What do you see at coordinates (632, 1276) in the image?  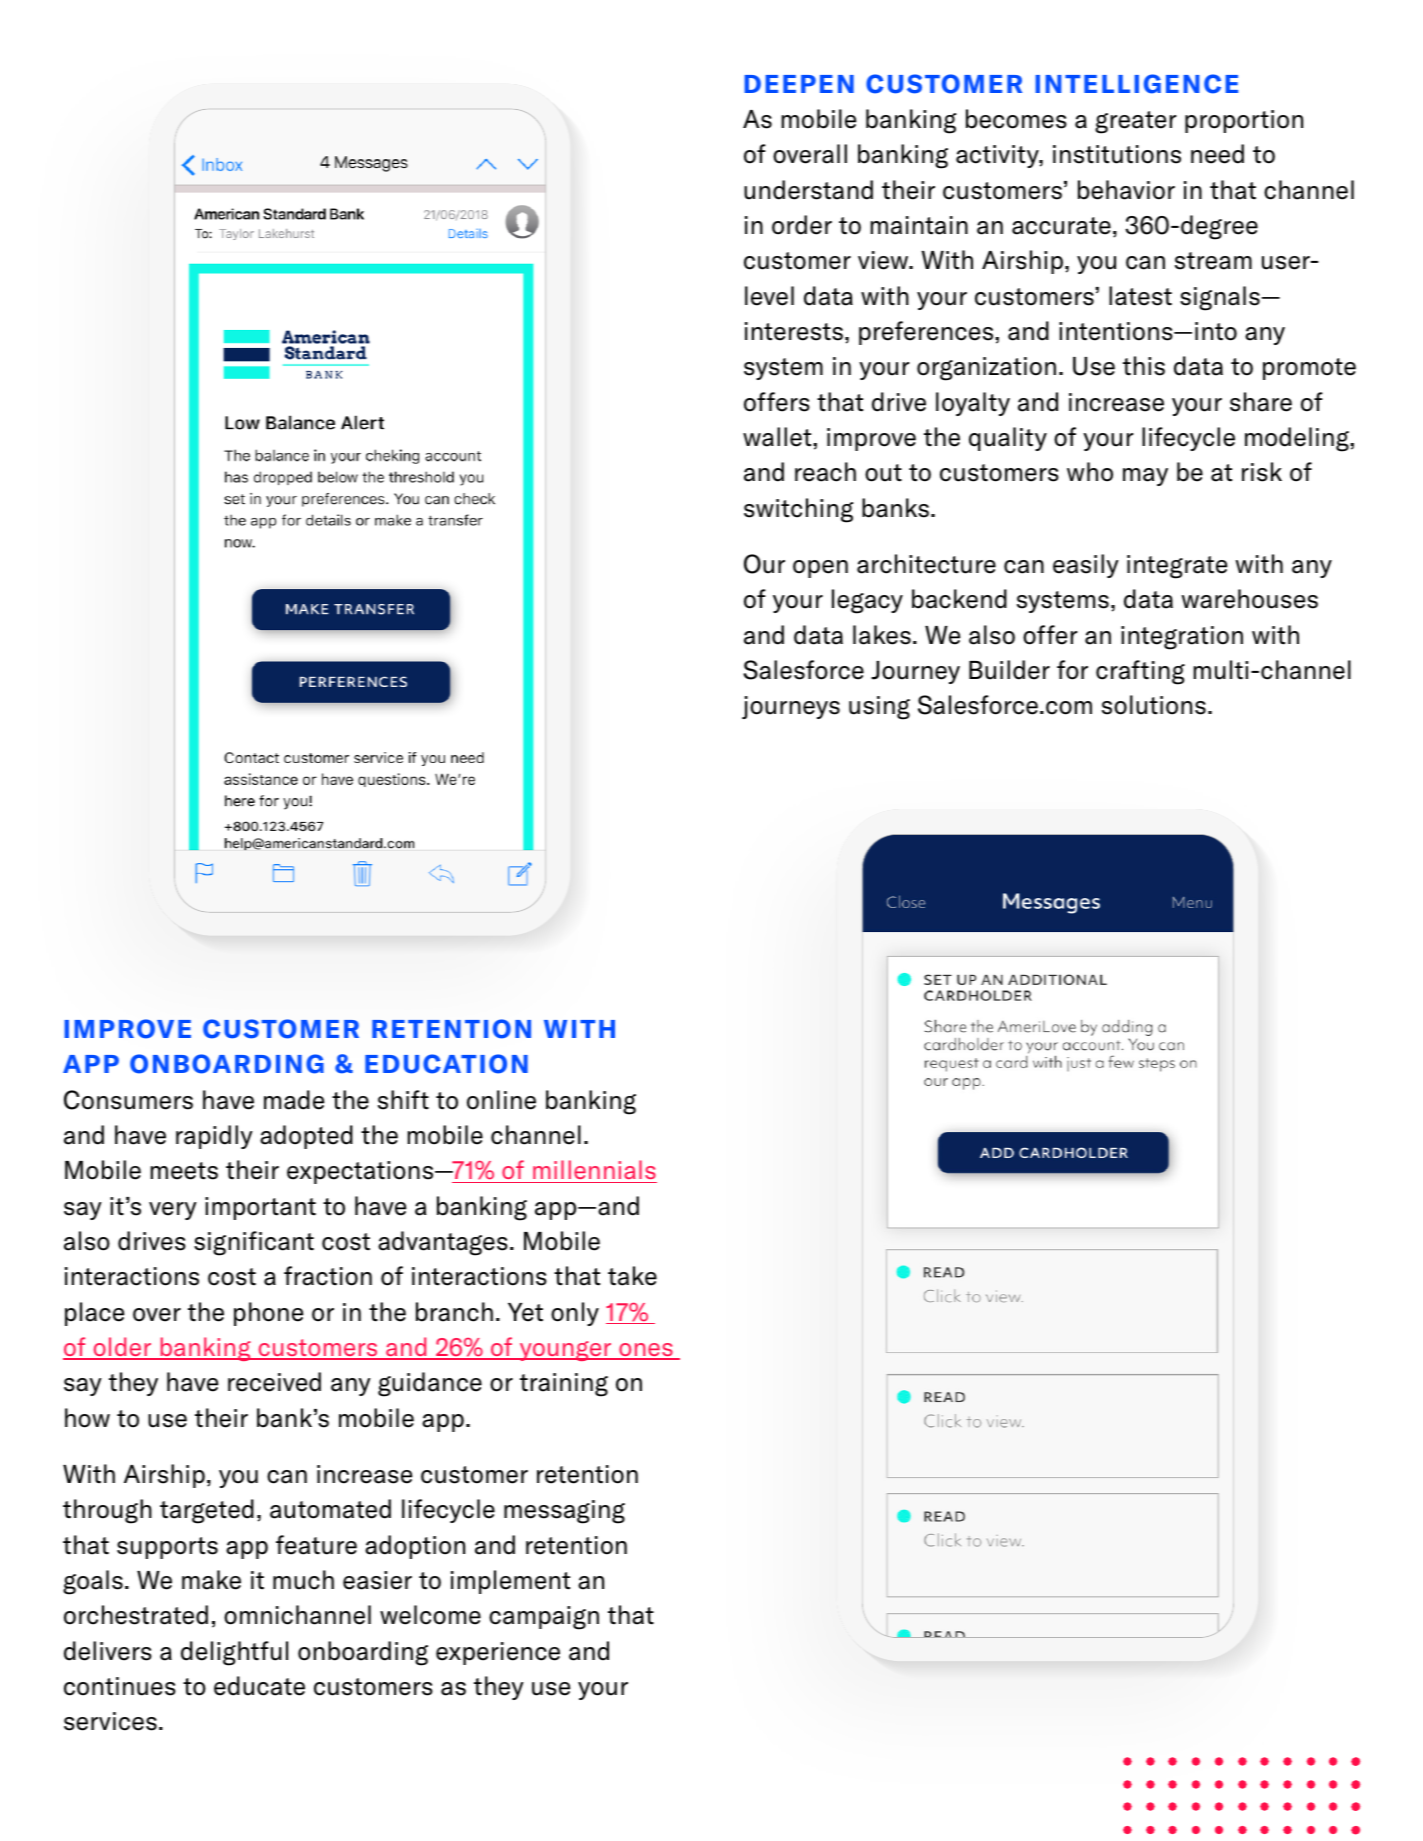 I see `take` at bounding box center [632, 1276].
